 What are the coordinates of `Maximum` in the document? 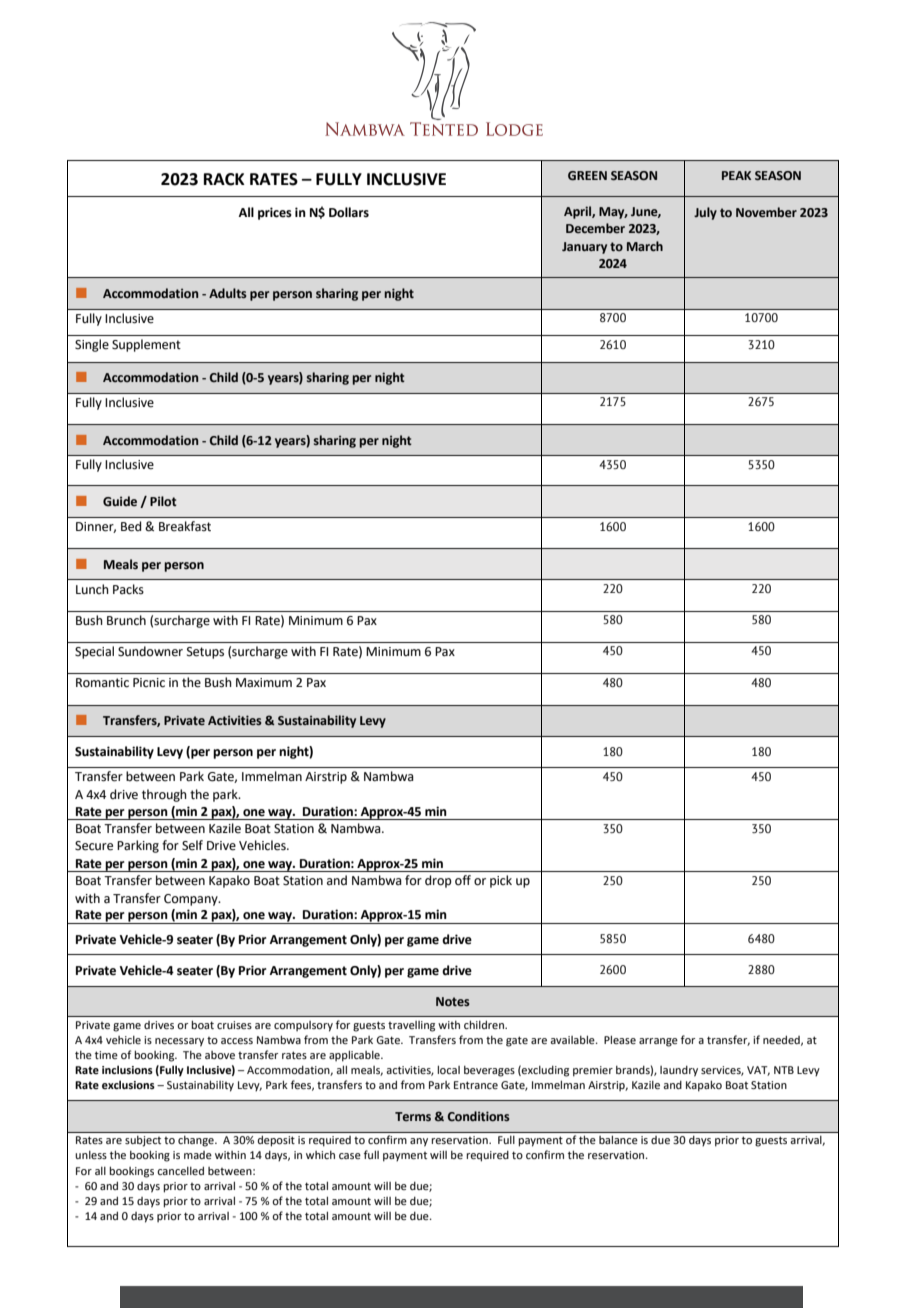 It's located at (264, 683).
